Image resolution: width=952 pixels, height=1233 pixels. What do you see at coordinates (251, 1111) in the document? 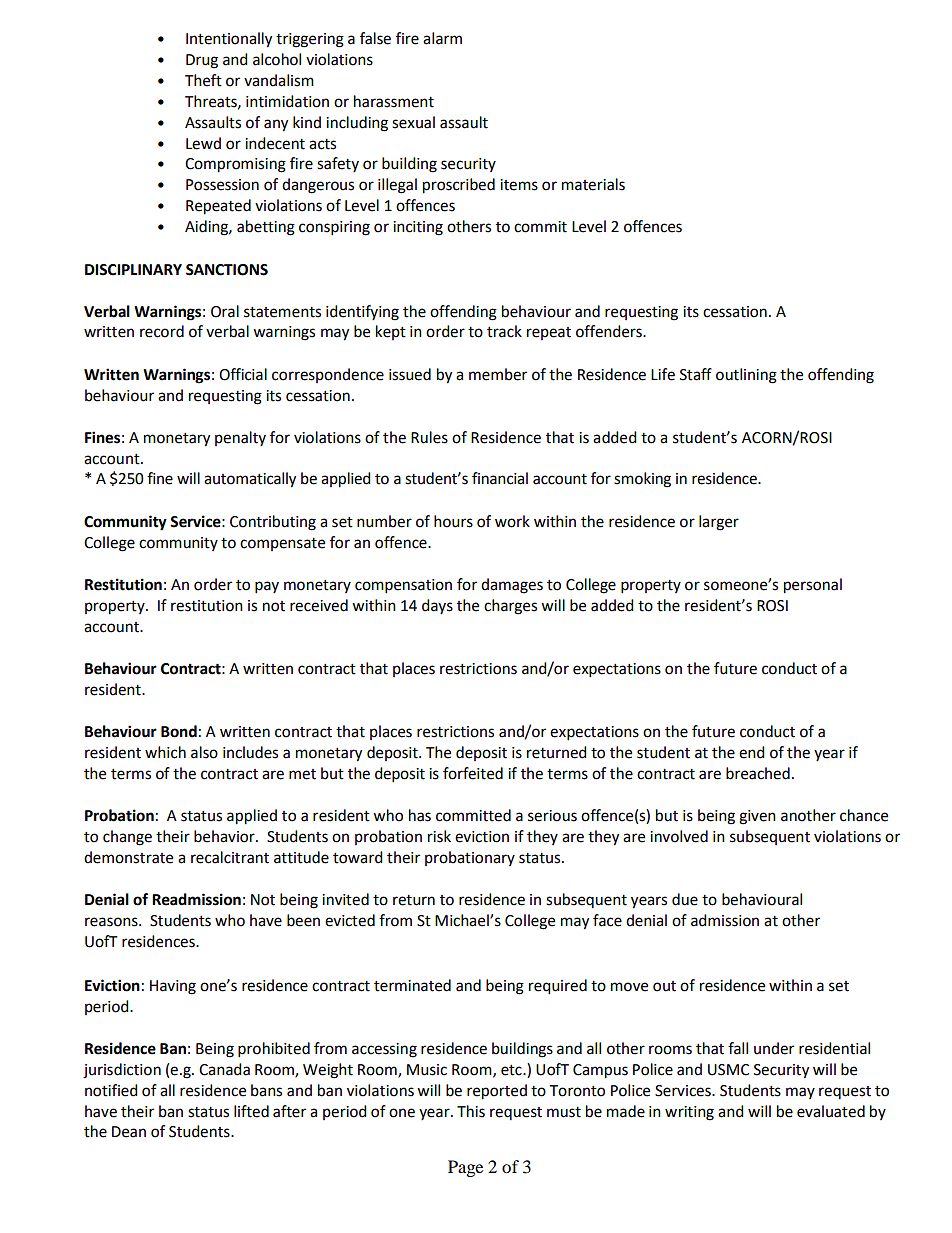
I see `lifted` at bounding box center [251, 1111].
